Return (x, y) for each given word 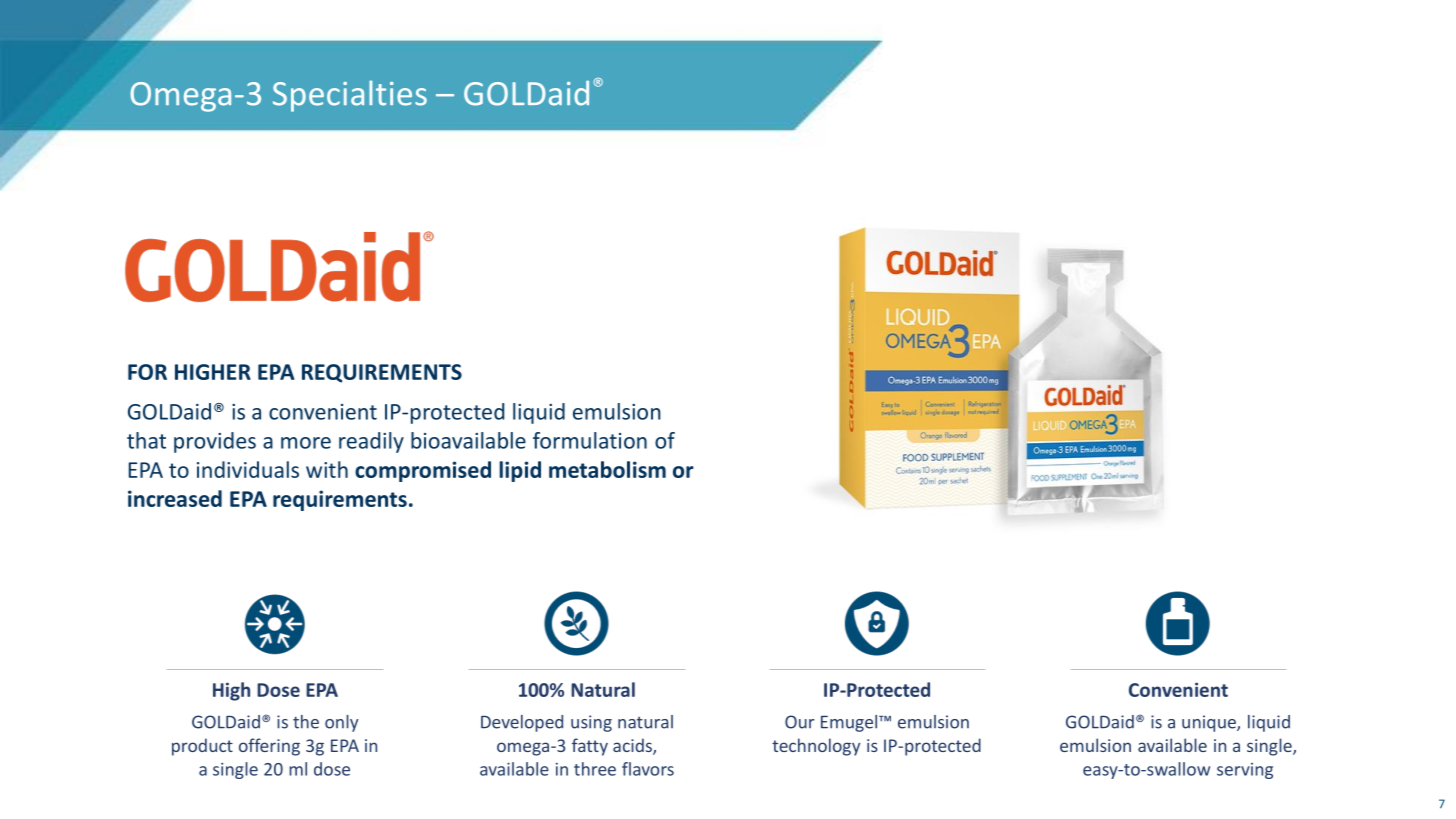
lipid (520, 471)
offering (269, 747)
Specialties (350, 96)
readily (371, 442)
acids (633, 746)
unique (1210, 723)
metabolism (607, 469)
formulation (590, 440)
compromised (423, 471)
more (306, 443)
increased (175, 498)
